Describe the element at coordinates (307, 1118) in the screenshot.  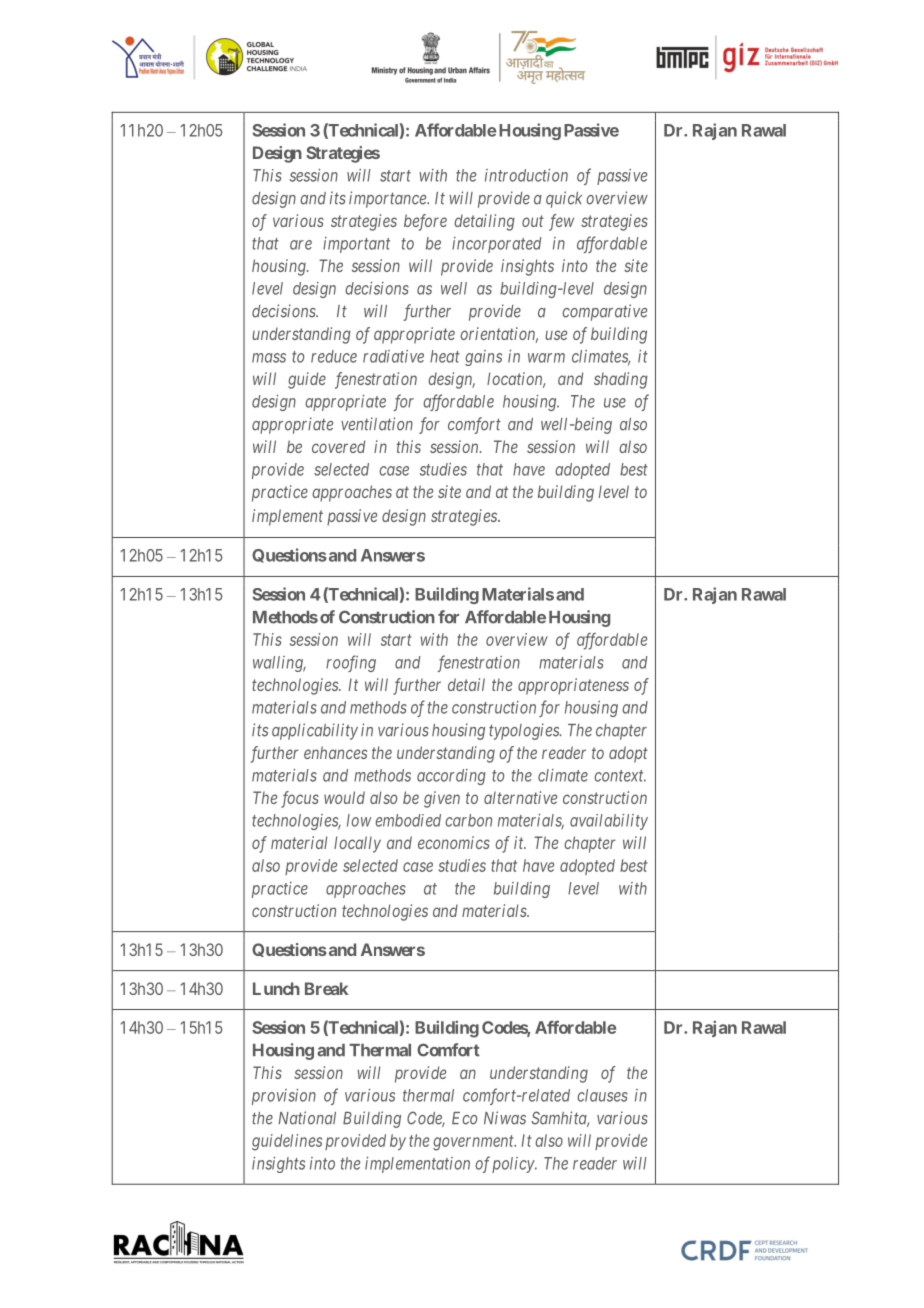
I see `National` at that location.
